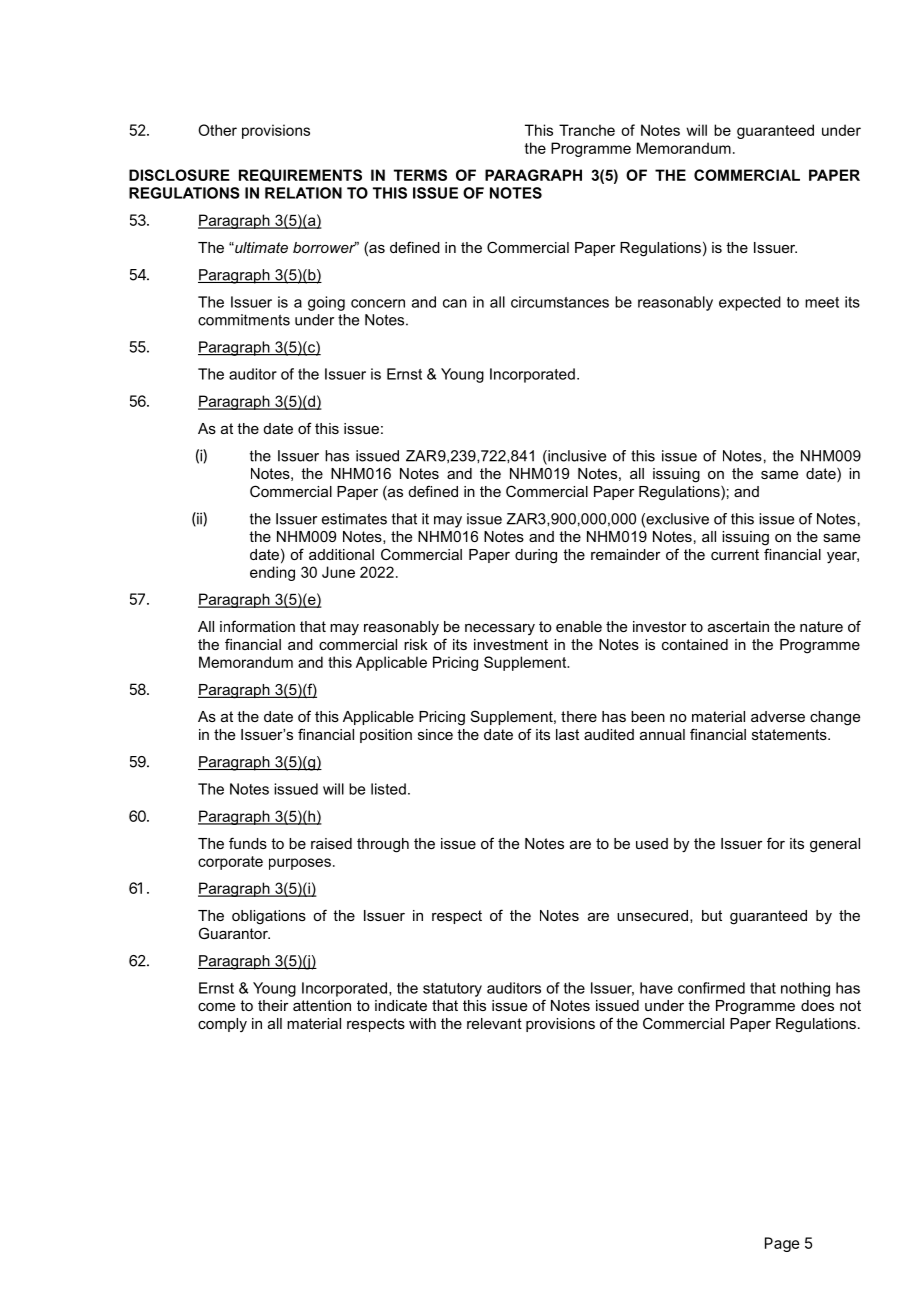  I want to click on current, so click(735, 554).
